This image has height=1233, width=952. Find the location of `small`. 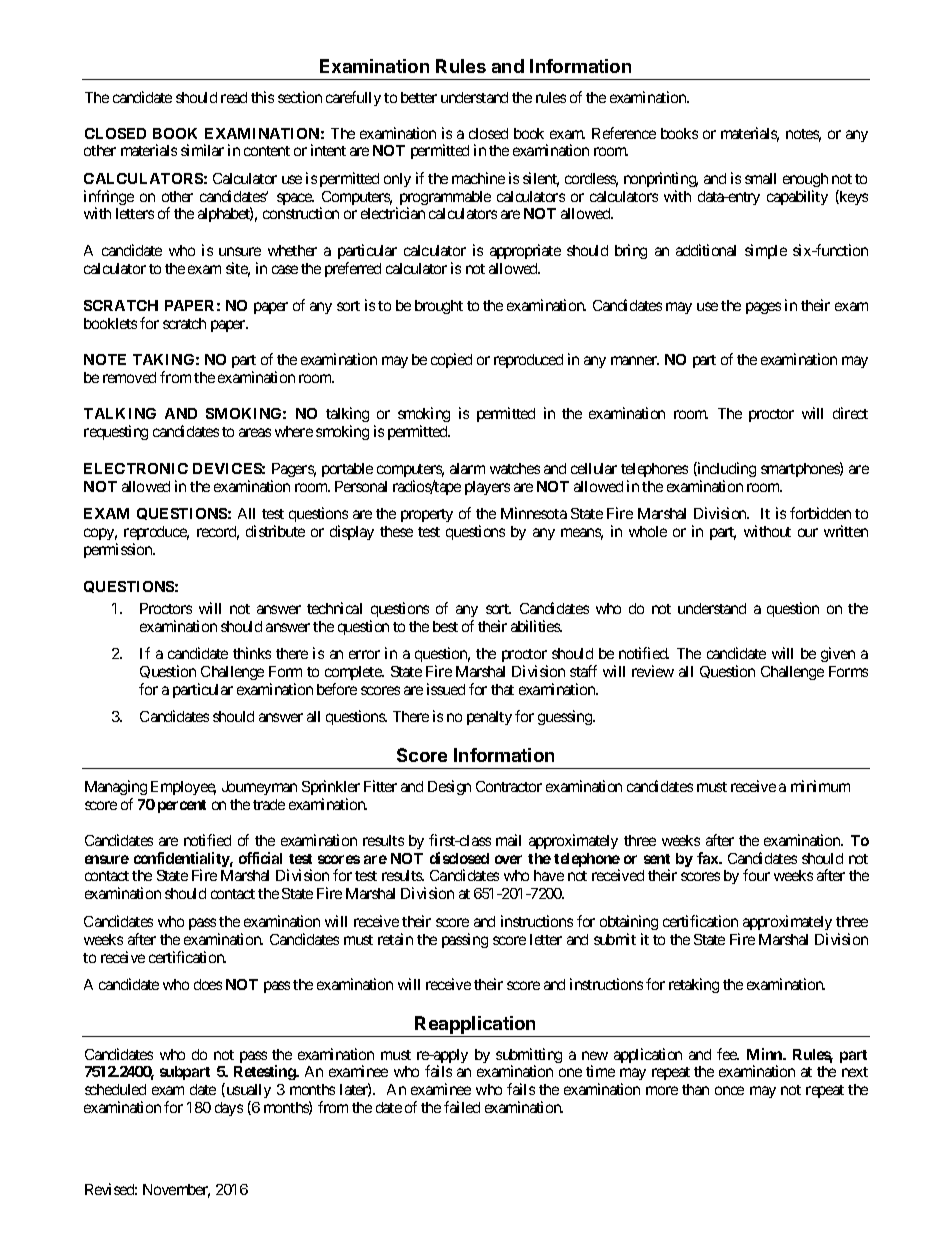

small is located at coordinates (760, 178).
